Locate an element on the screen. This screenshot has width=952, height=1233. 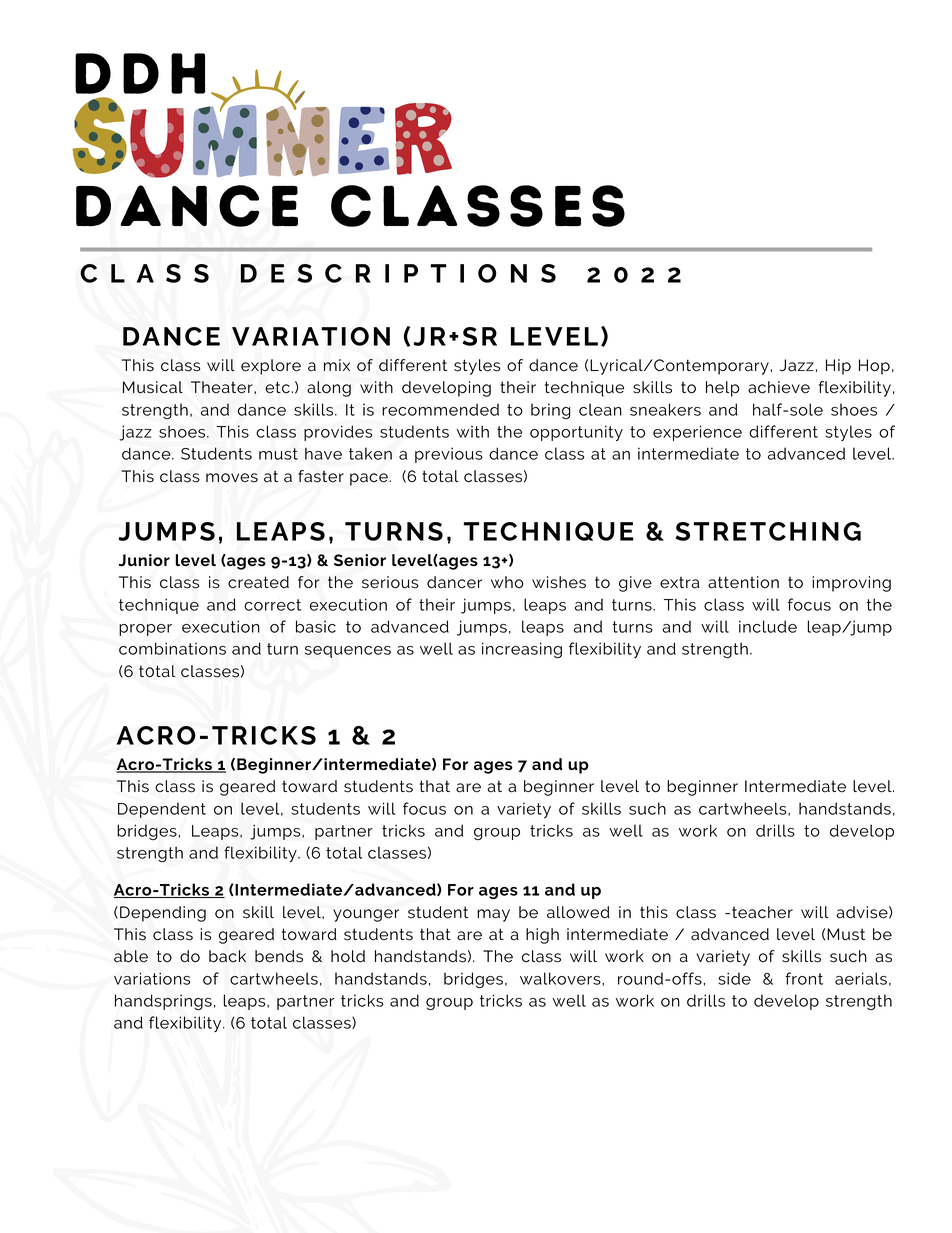
explore is located at coordinates (271, 367).
